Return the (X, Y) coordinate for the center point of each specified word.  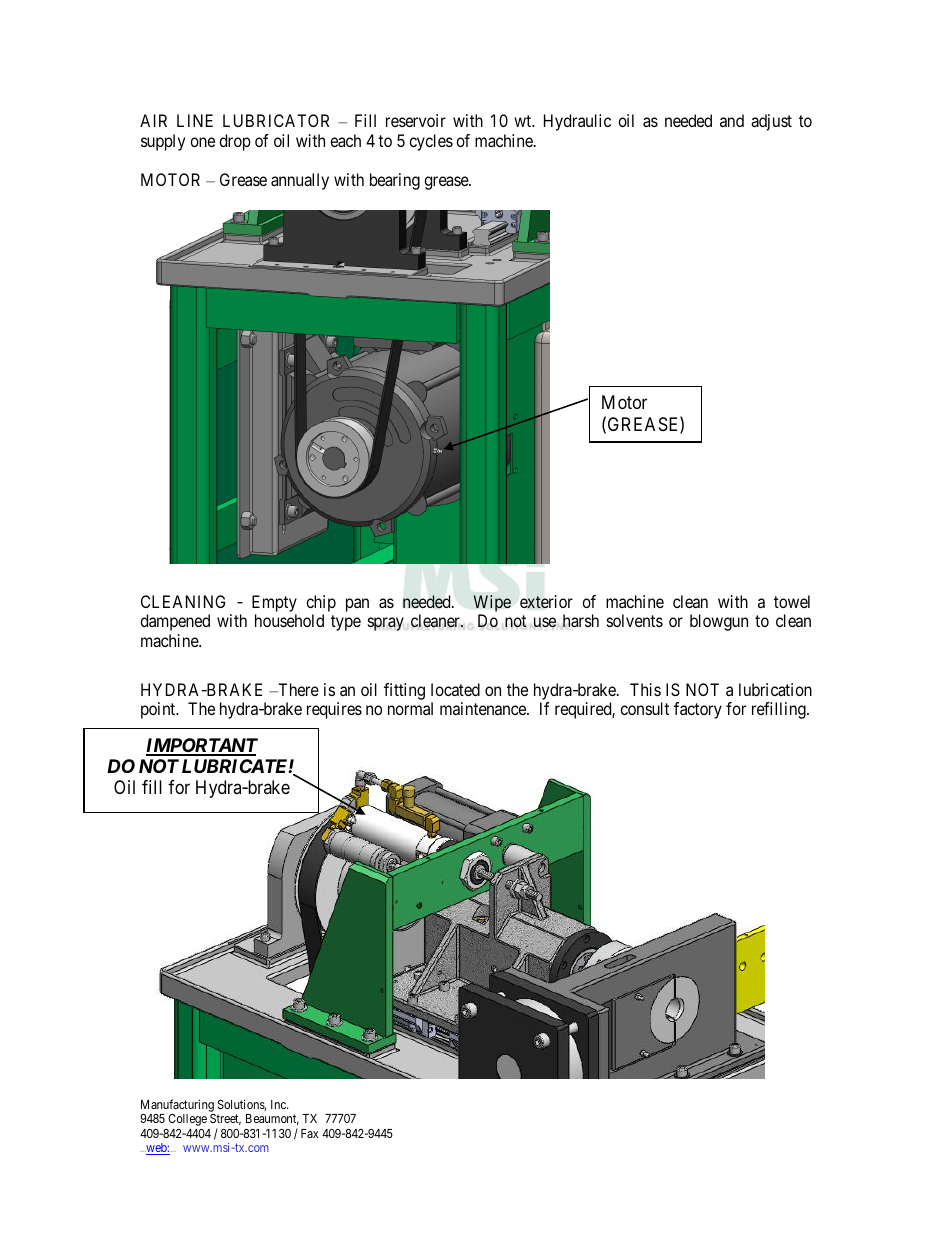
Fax (309, 1133)
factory (698, 710)
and (732, 120)
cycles (431, 142)
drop (235, 142)
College (187, 1120)
